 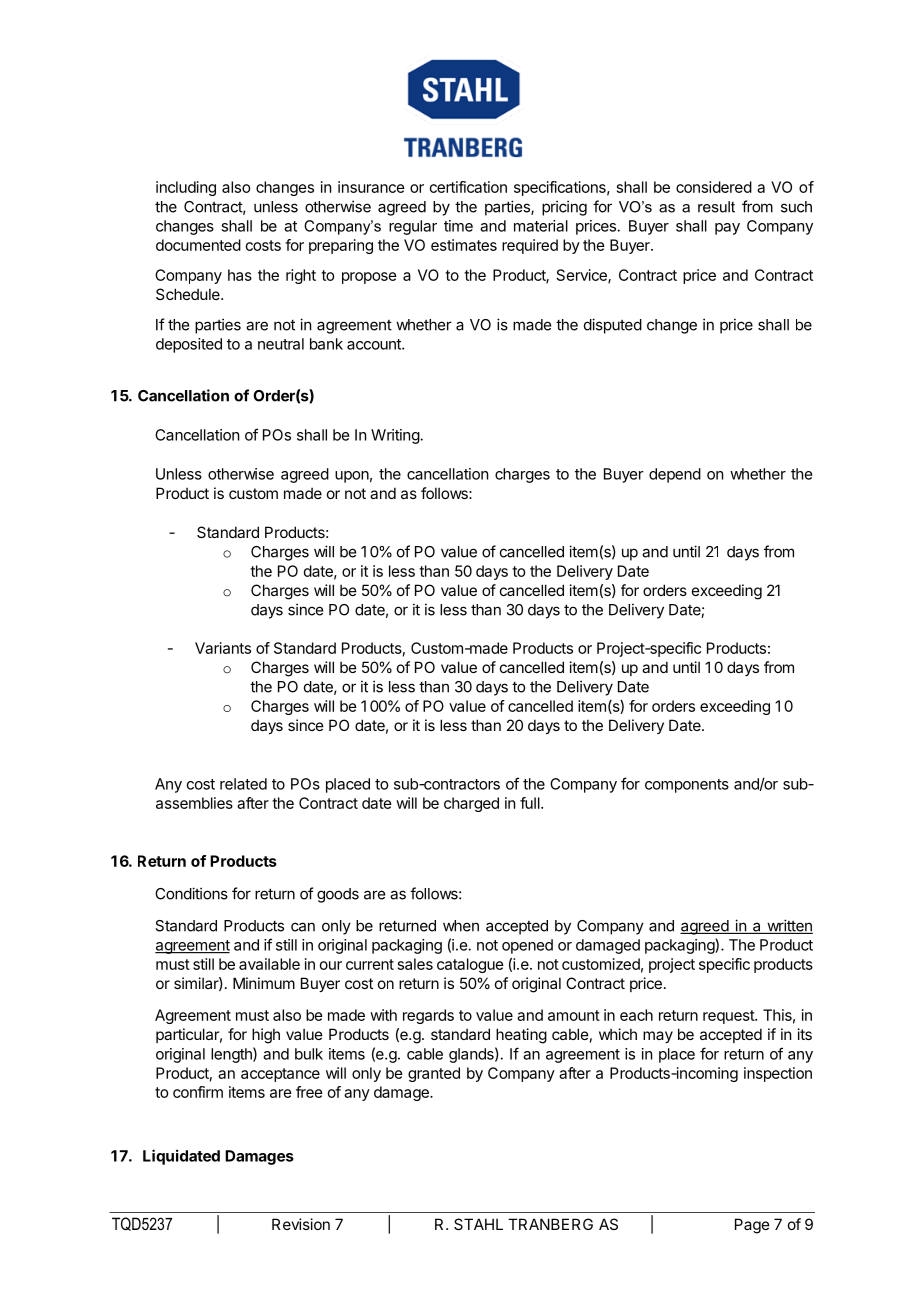 What do you see at coordinates (461, 926) in the screenshot?
I see `when` at bounding box center [461, 926].
